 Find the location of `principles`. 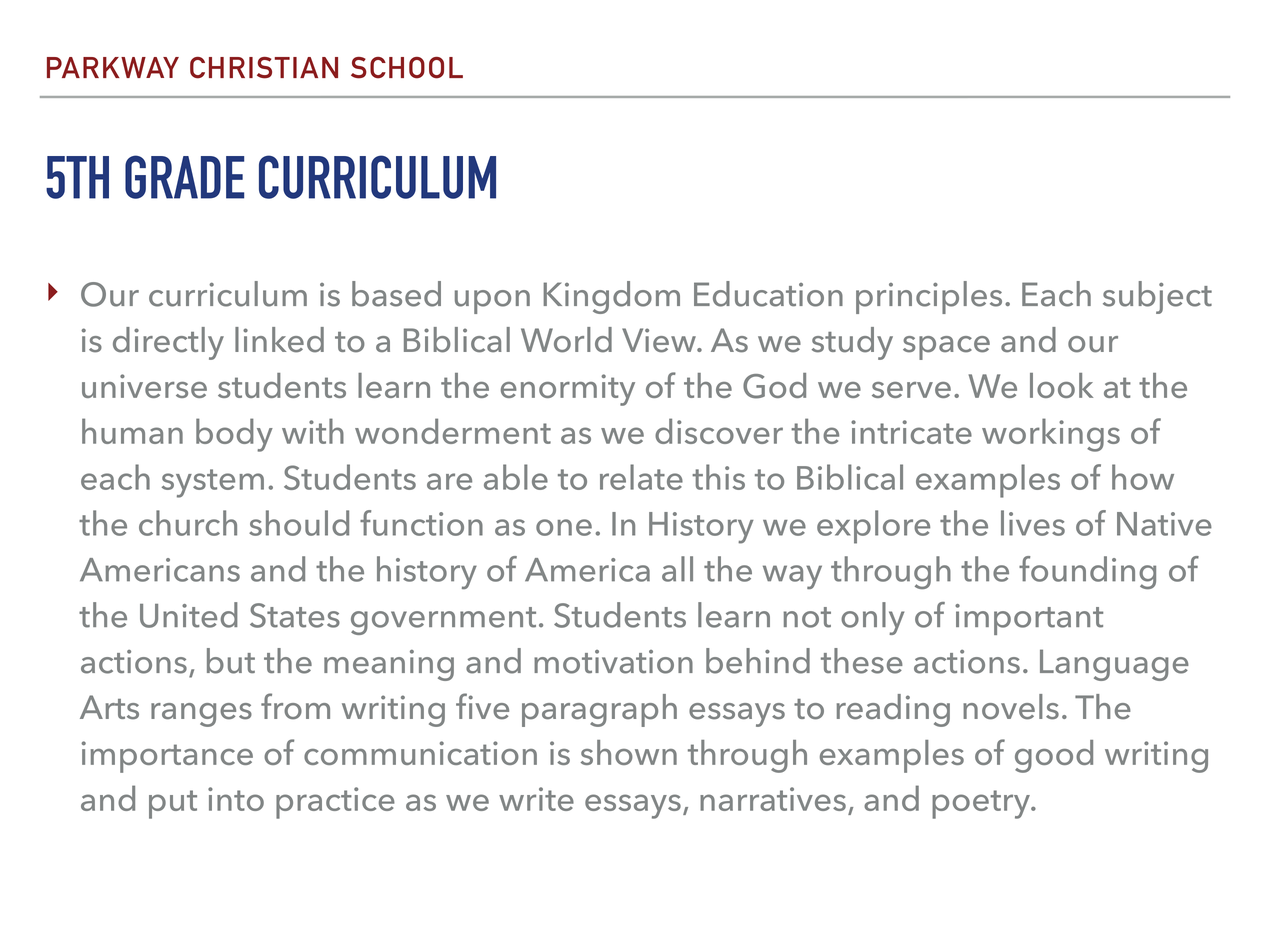

principles is located at coordinates (929, 297).
